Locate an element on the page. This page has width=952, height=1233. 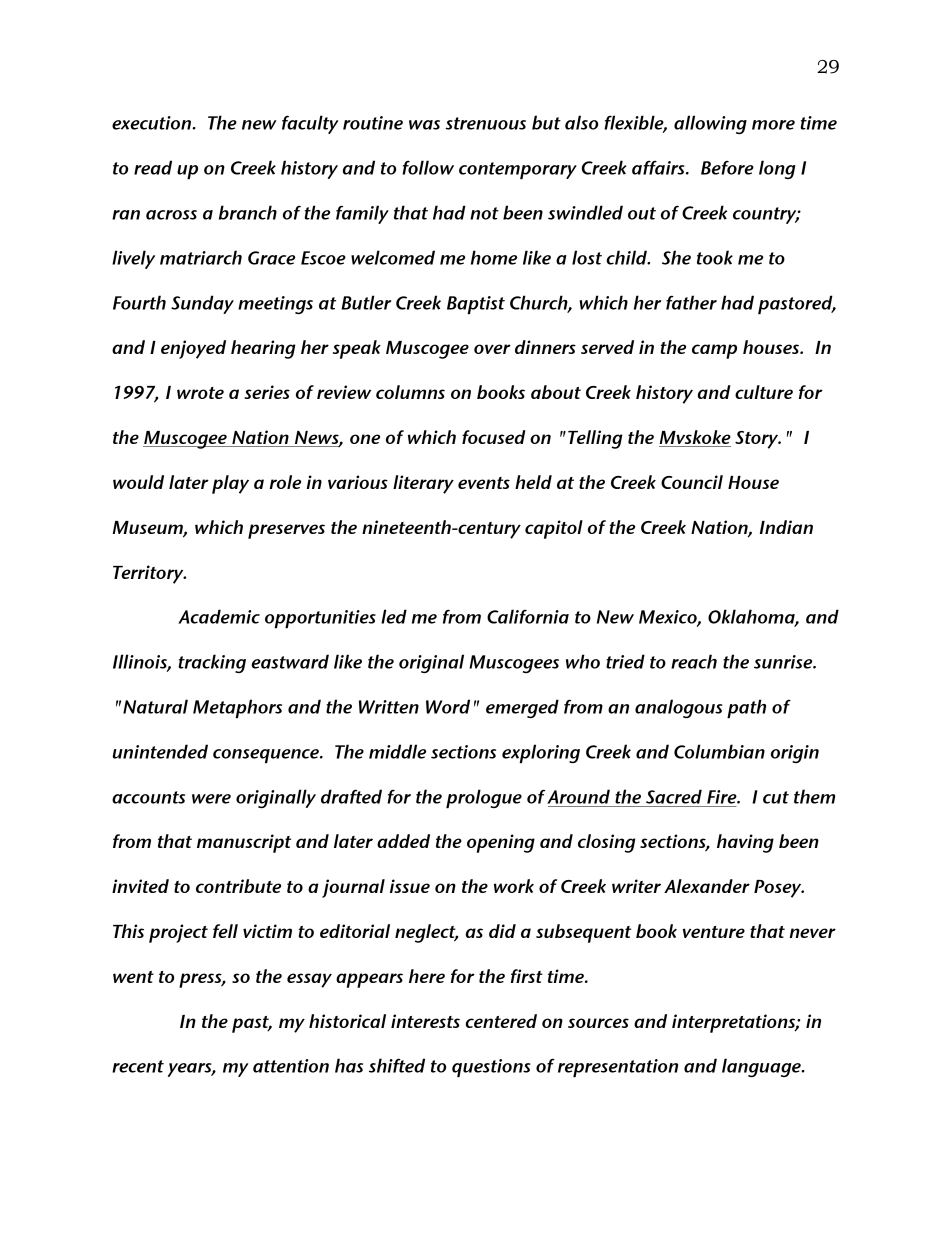
language is located at coordinates (762, 1067).
